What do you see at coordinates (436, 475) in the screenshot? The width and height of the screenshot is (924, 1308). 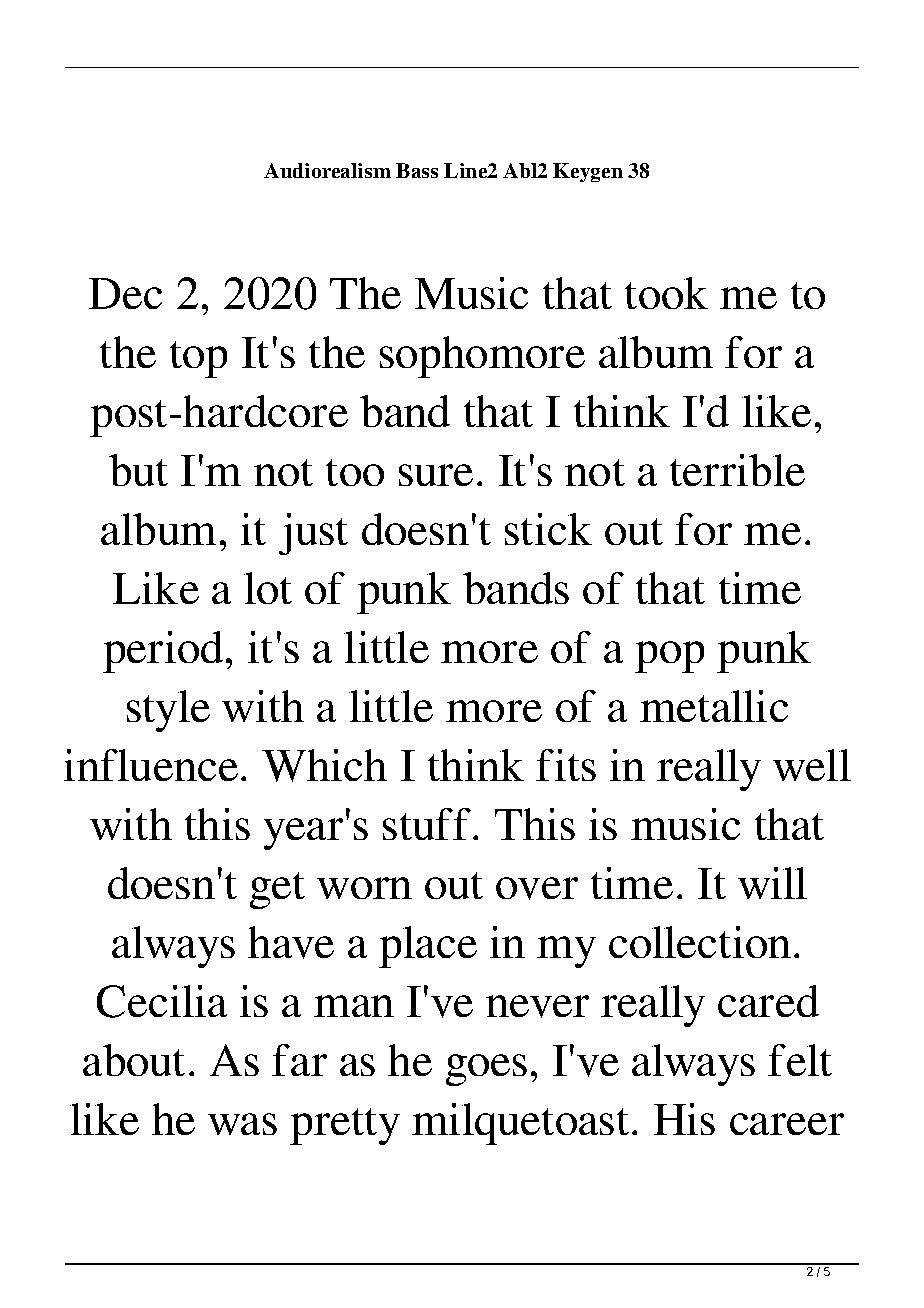 I see `sure` at bounding box center [436, 475].
